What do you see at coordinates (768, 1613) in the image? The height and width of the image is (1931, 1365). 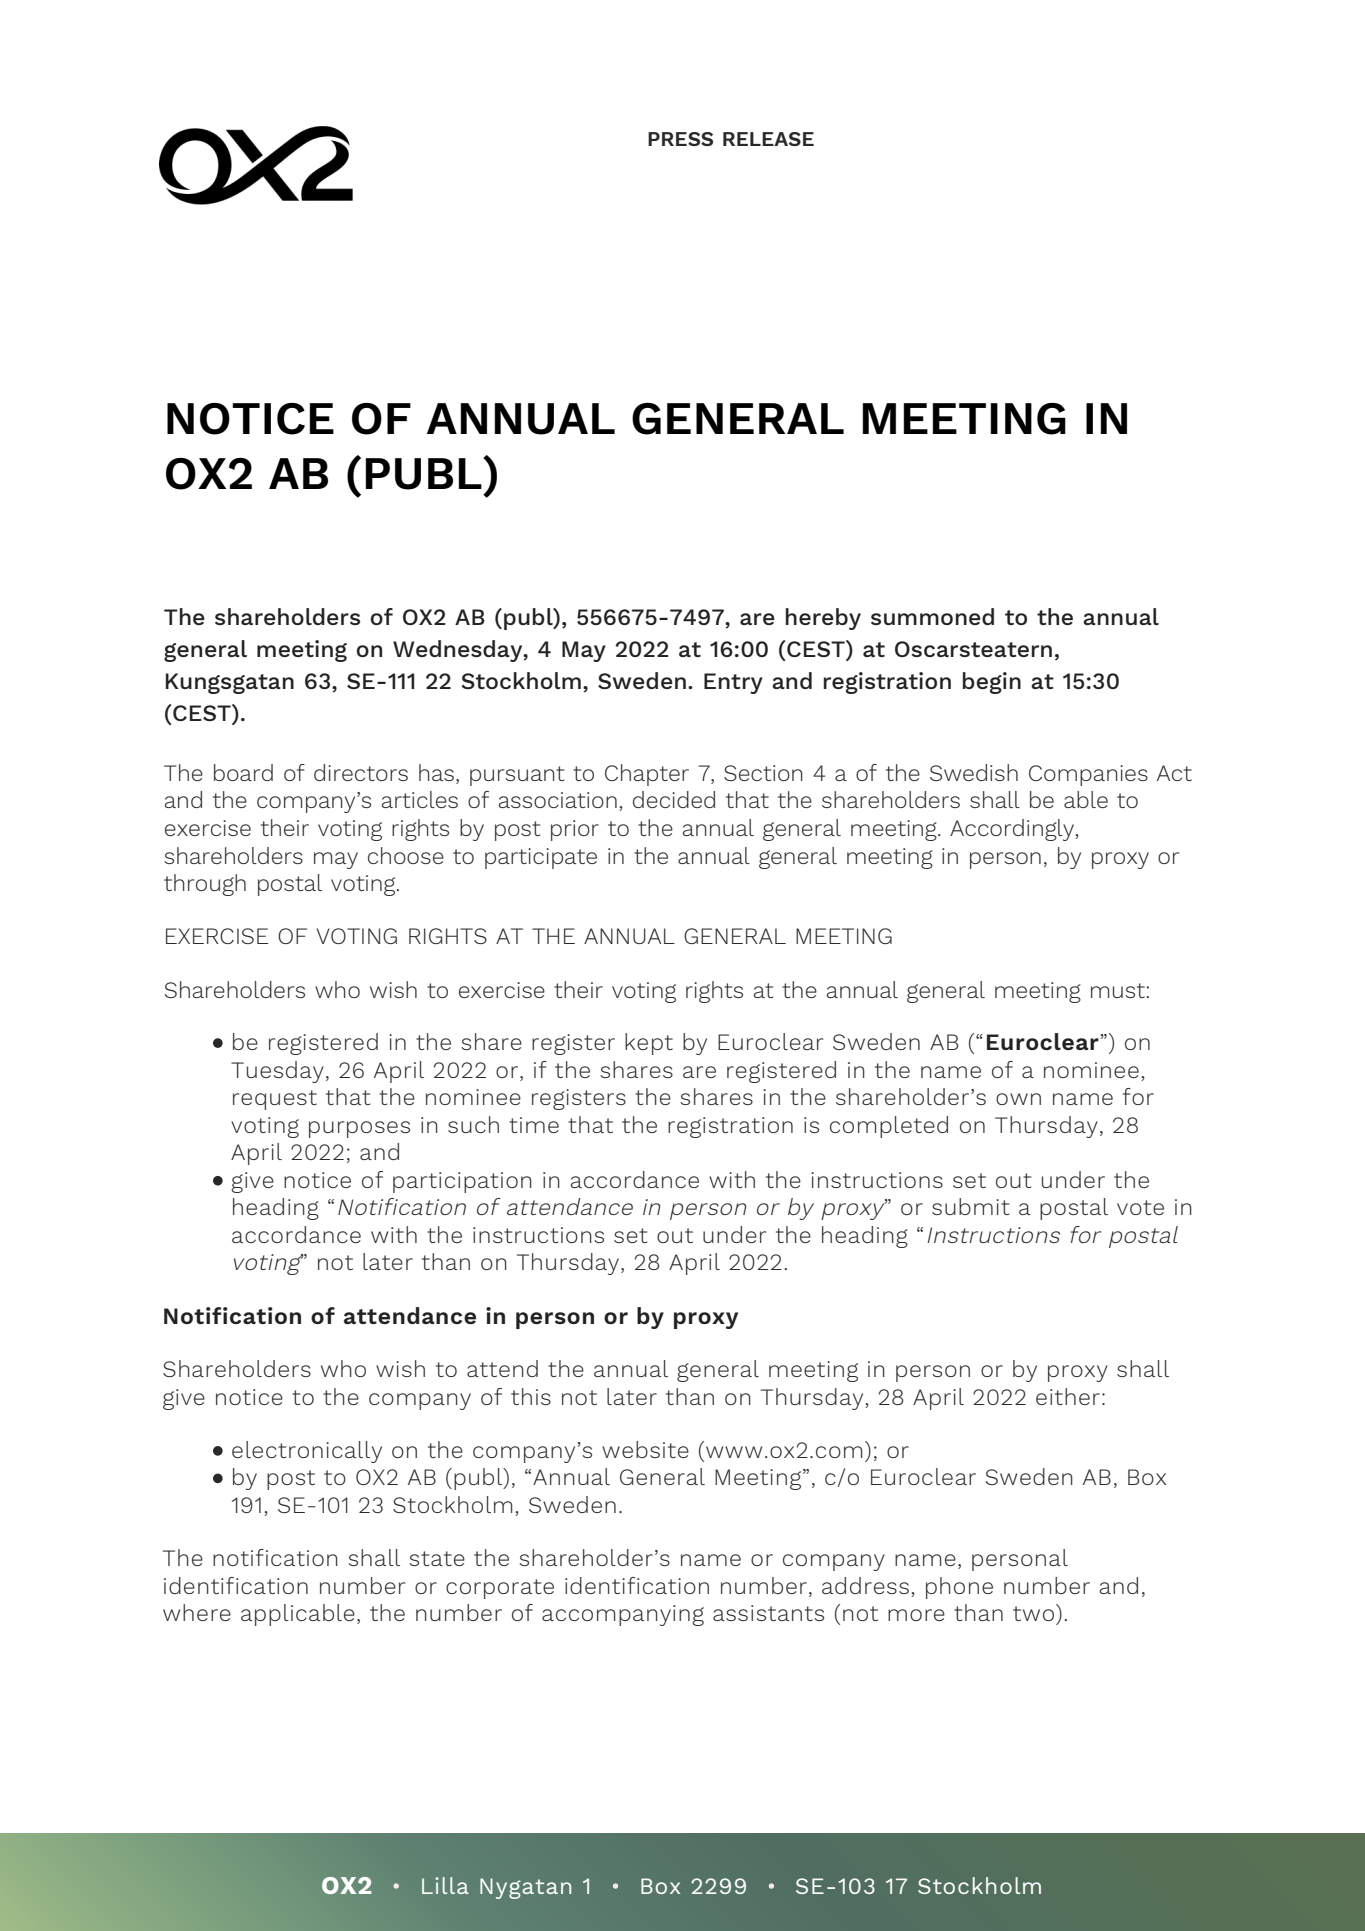 I see `assistants` at bounding box center [768, 1613].
